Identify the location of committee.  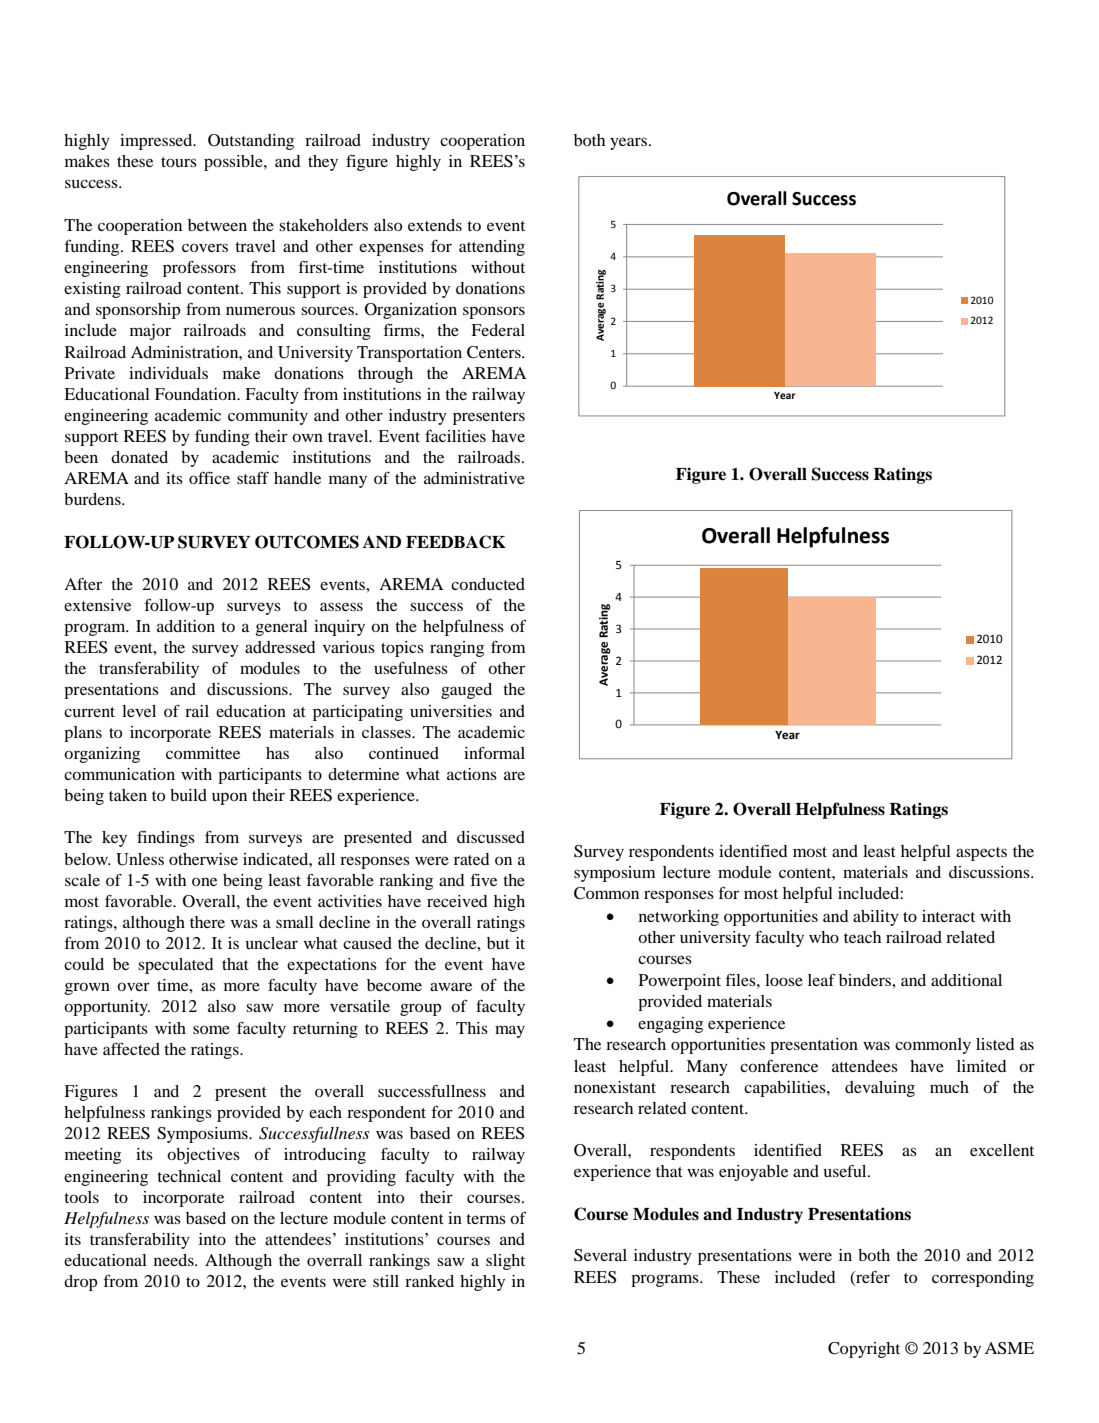
(203, 753).
